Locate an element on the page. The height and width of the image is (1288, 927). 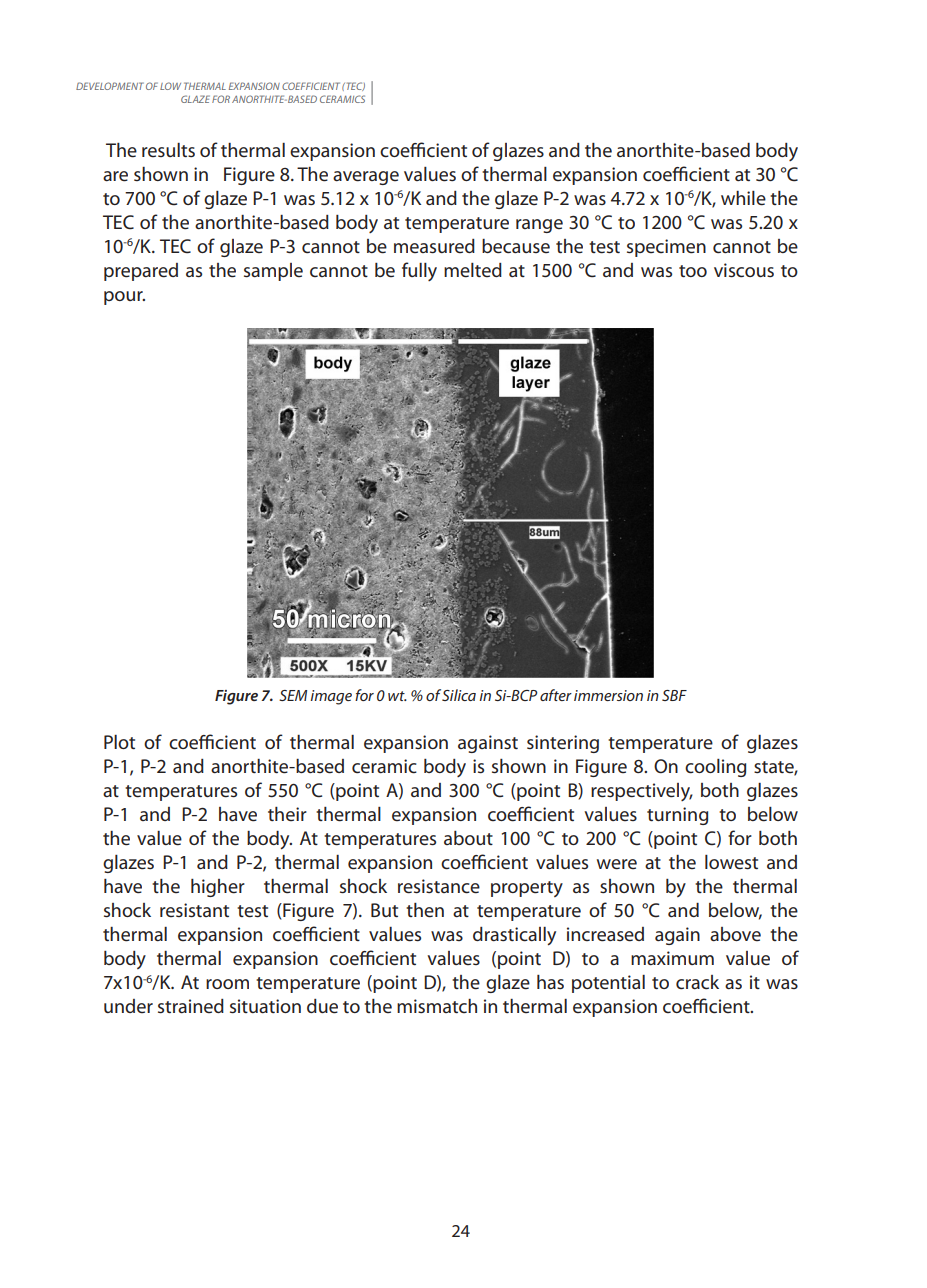
Plot is located at coordinates (119, 742).
